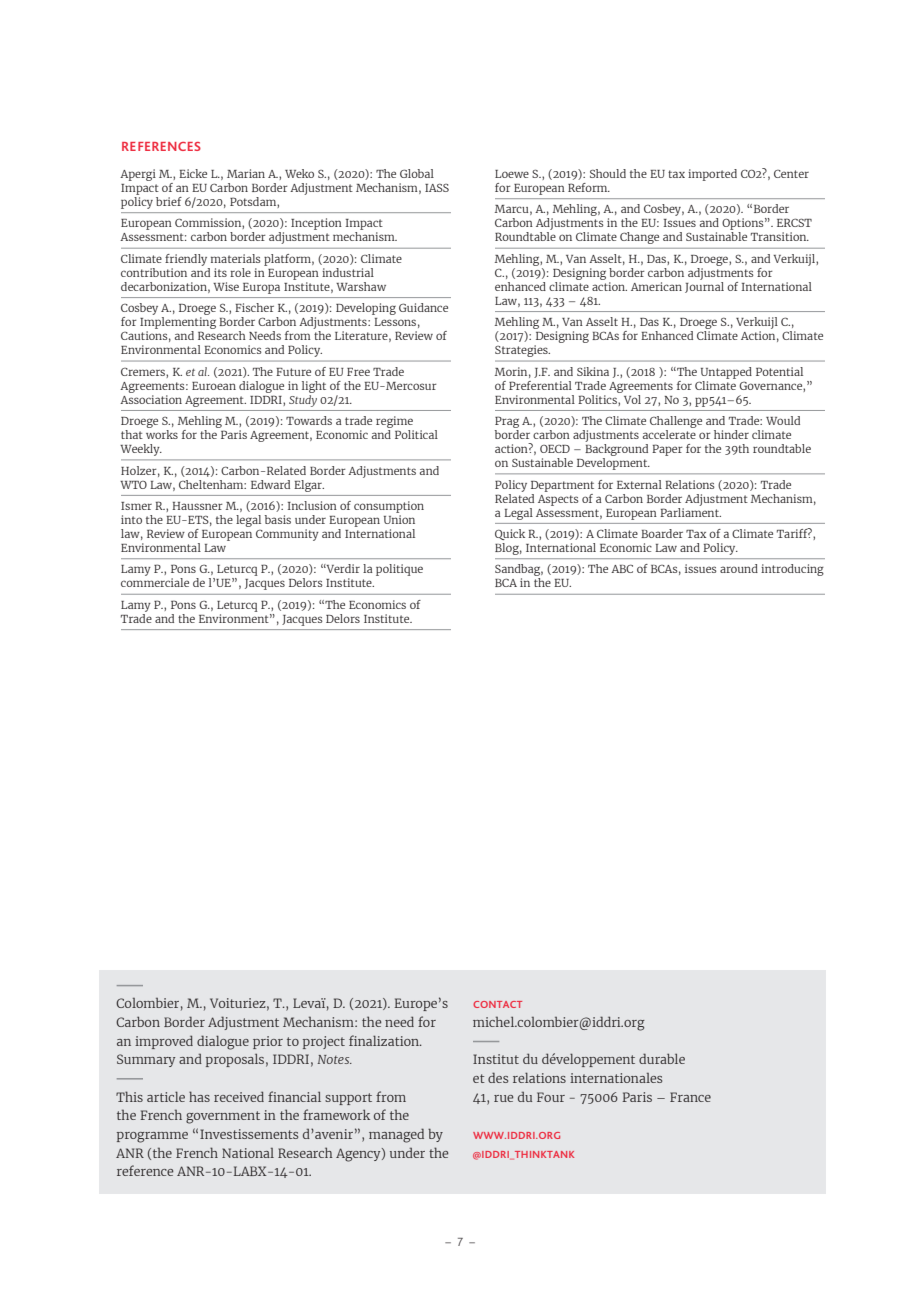  Describe the element at coordinates (510, 534) in the screenshot. I see `Quick` at that location.
